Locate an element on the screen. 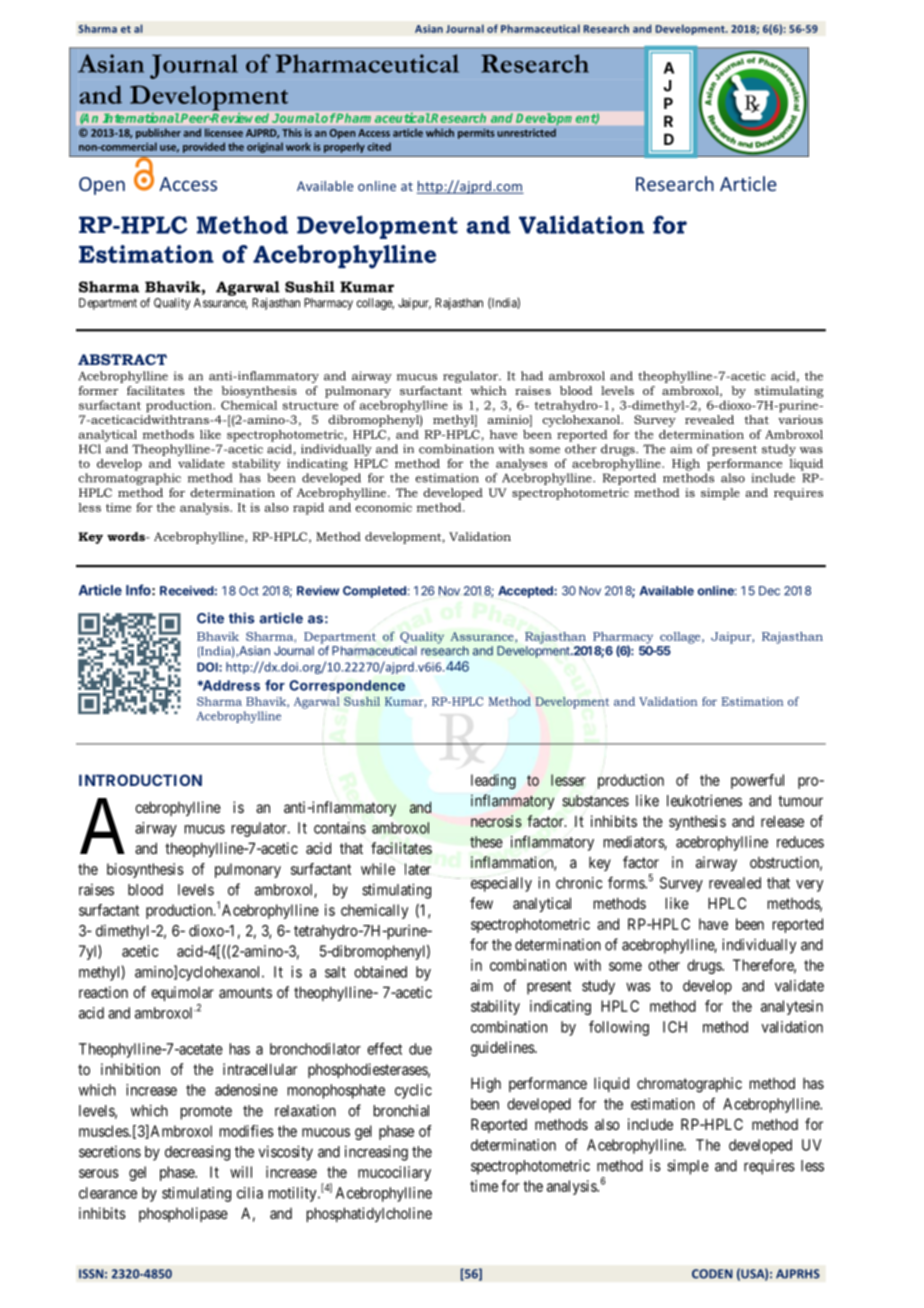 This screenshot has height=1308, width=924. unrestricted is located at coordinates (526, 132).
